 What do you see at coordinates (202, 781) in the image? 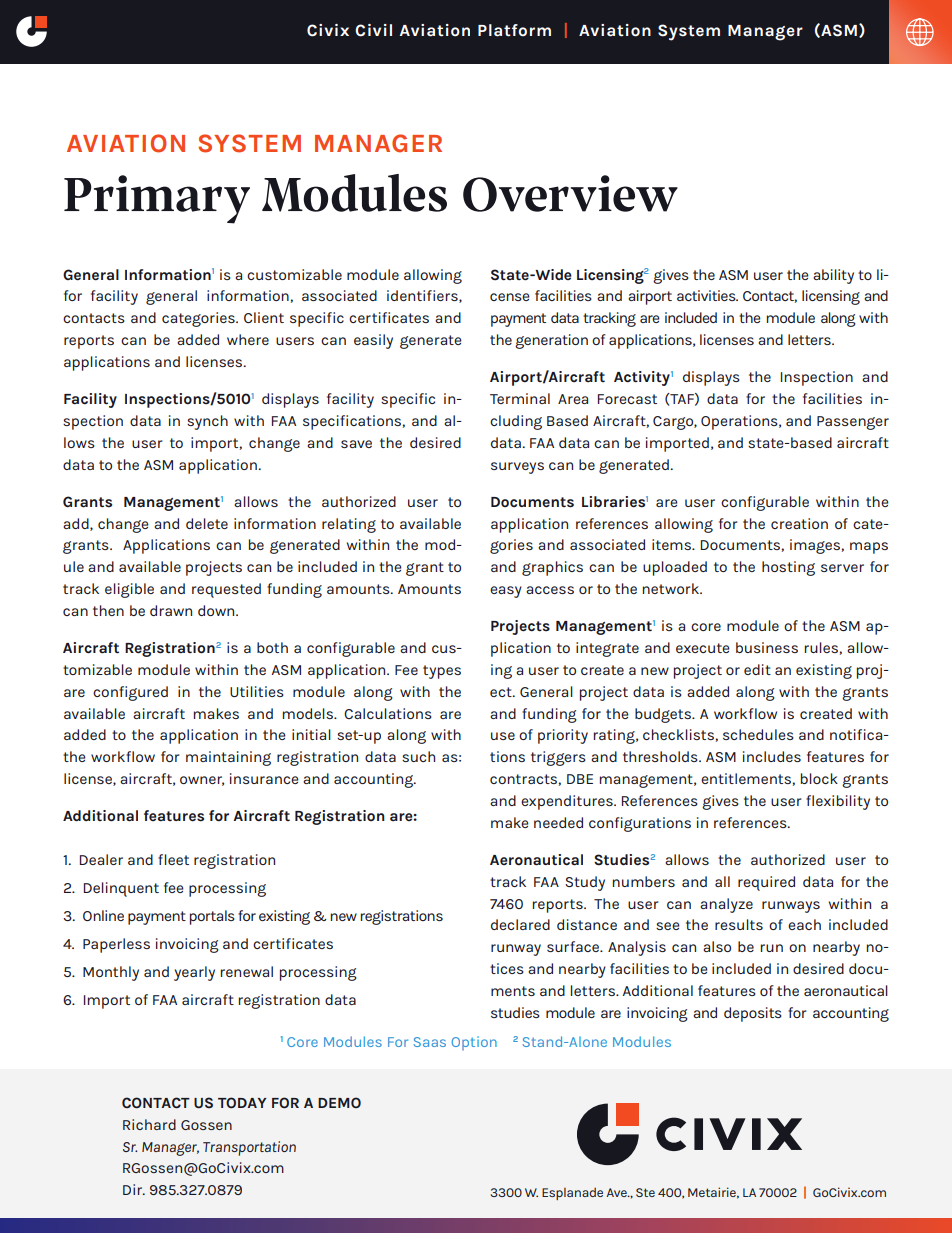
I see `owner` at bounding box center [202, 781].
